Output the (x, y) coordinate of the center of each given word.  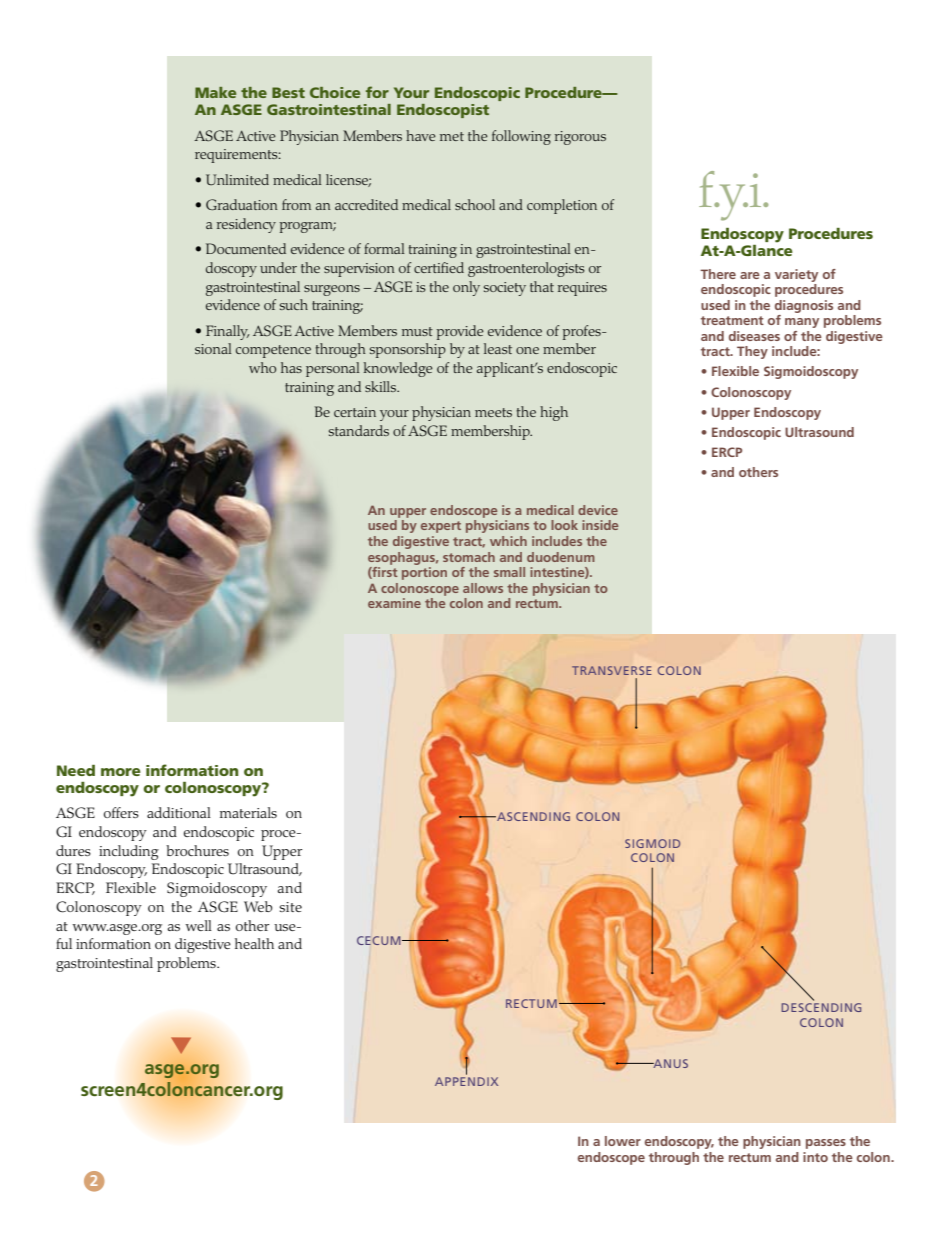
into (815, 1157)
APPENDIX (466, 1081)
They (752, 352)
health (254, 943)
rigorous (580, 138)
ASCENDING (532, 816)
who (262, 367)
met (452, 136)
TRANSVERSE (611, 670)
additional (179, 812)
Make (215, 92)
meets (493, 412)
